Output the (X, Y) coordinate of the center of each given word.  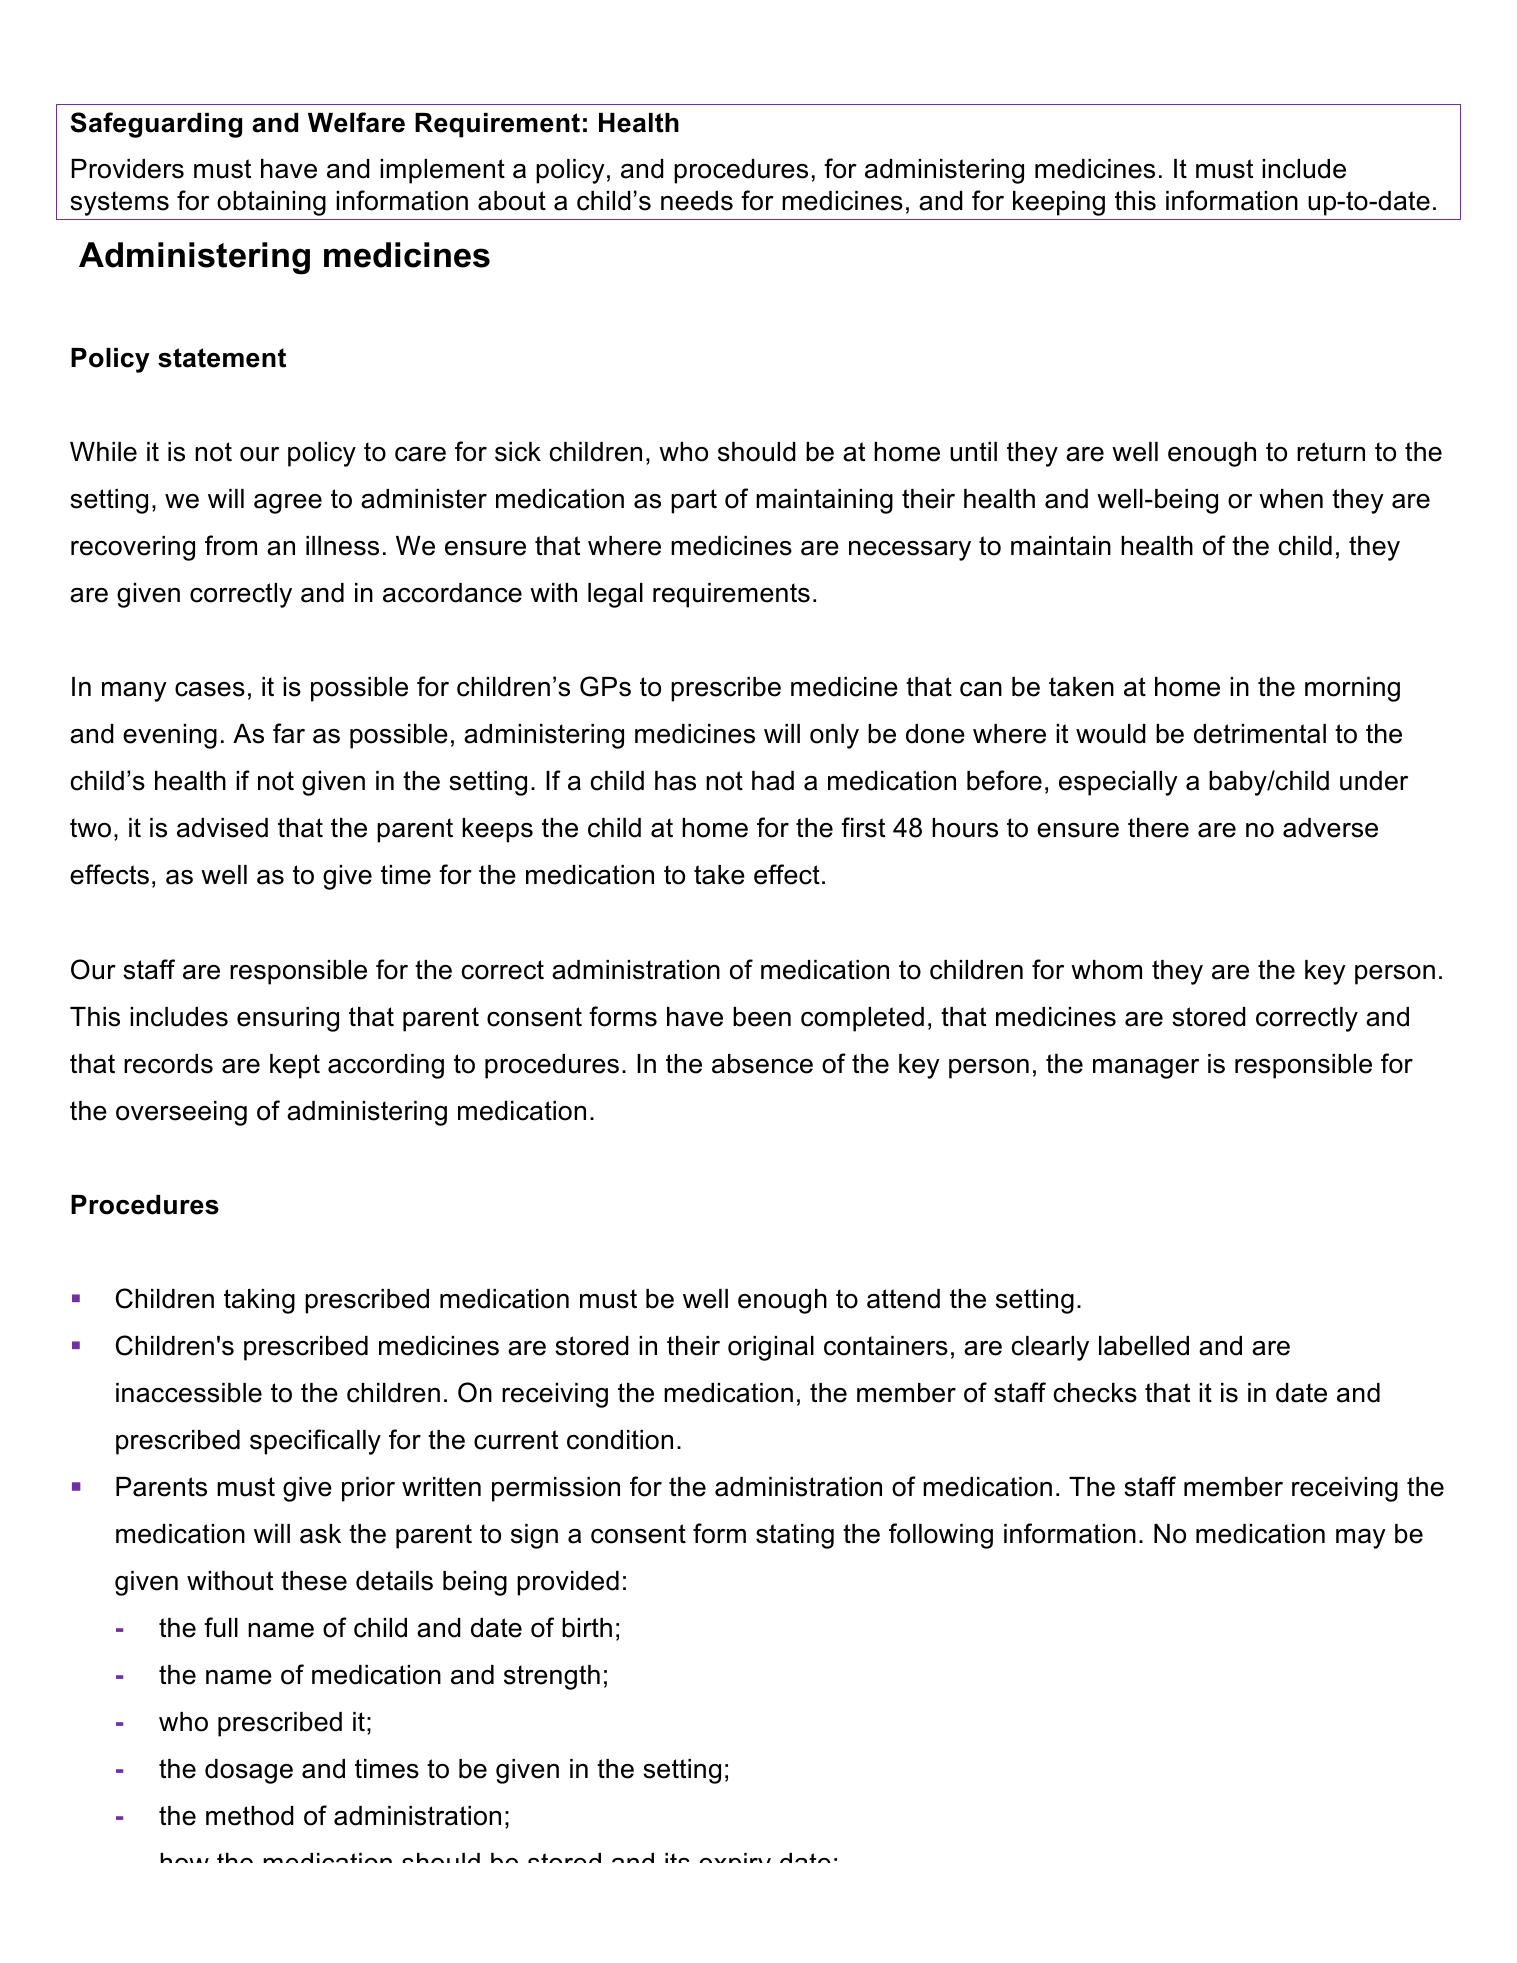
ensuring (288, 1019)
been (762, 1017)
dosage (249, 1771)
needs (697, 201)
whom (1106, 970)
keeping (1059, 203)
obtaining (271, 203)
